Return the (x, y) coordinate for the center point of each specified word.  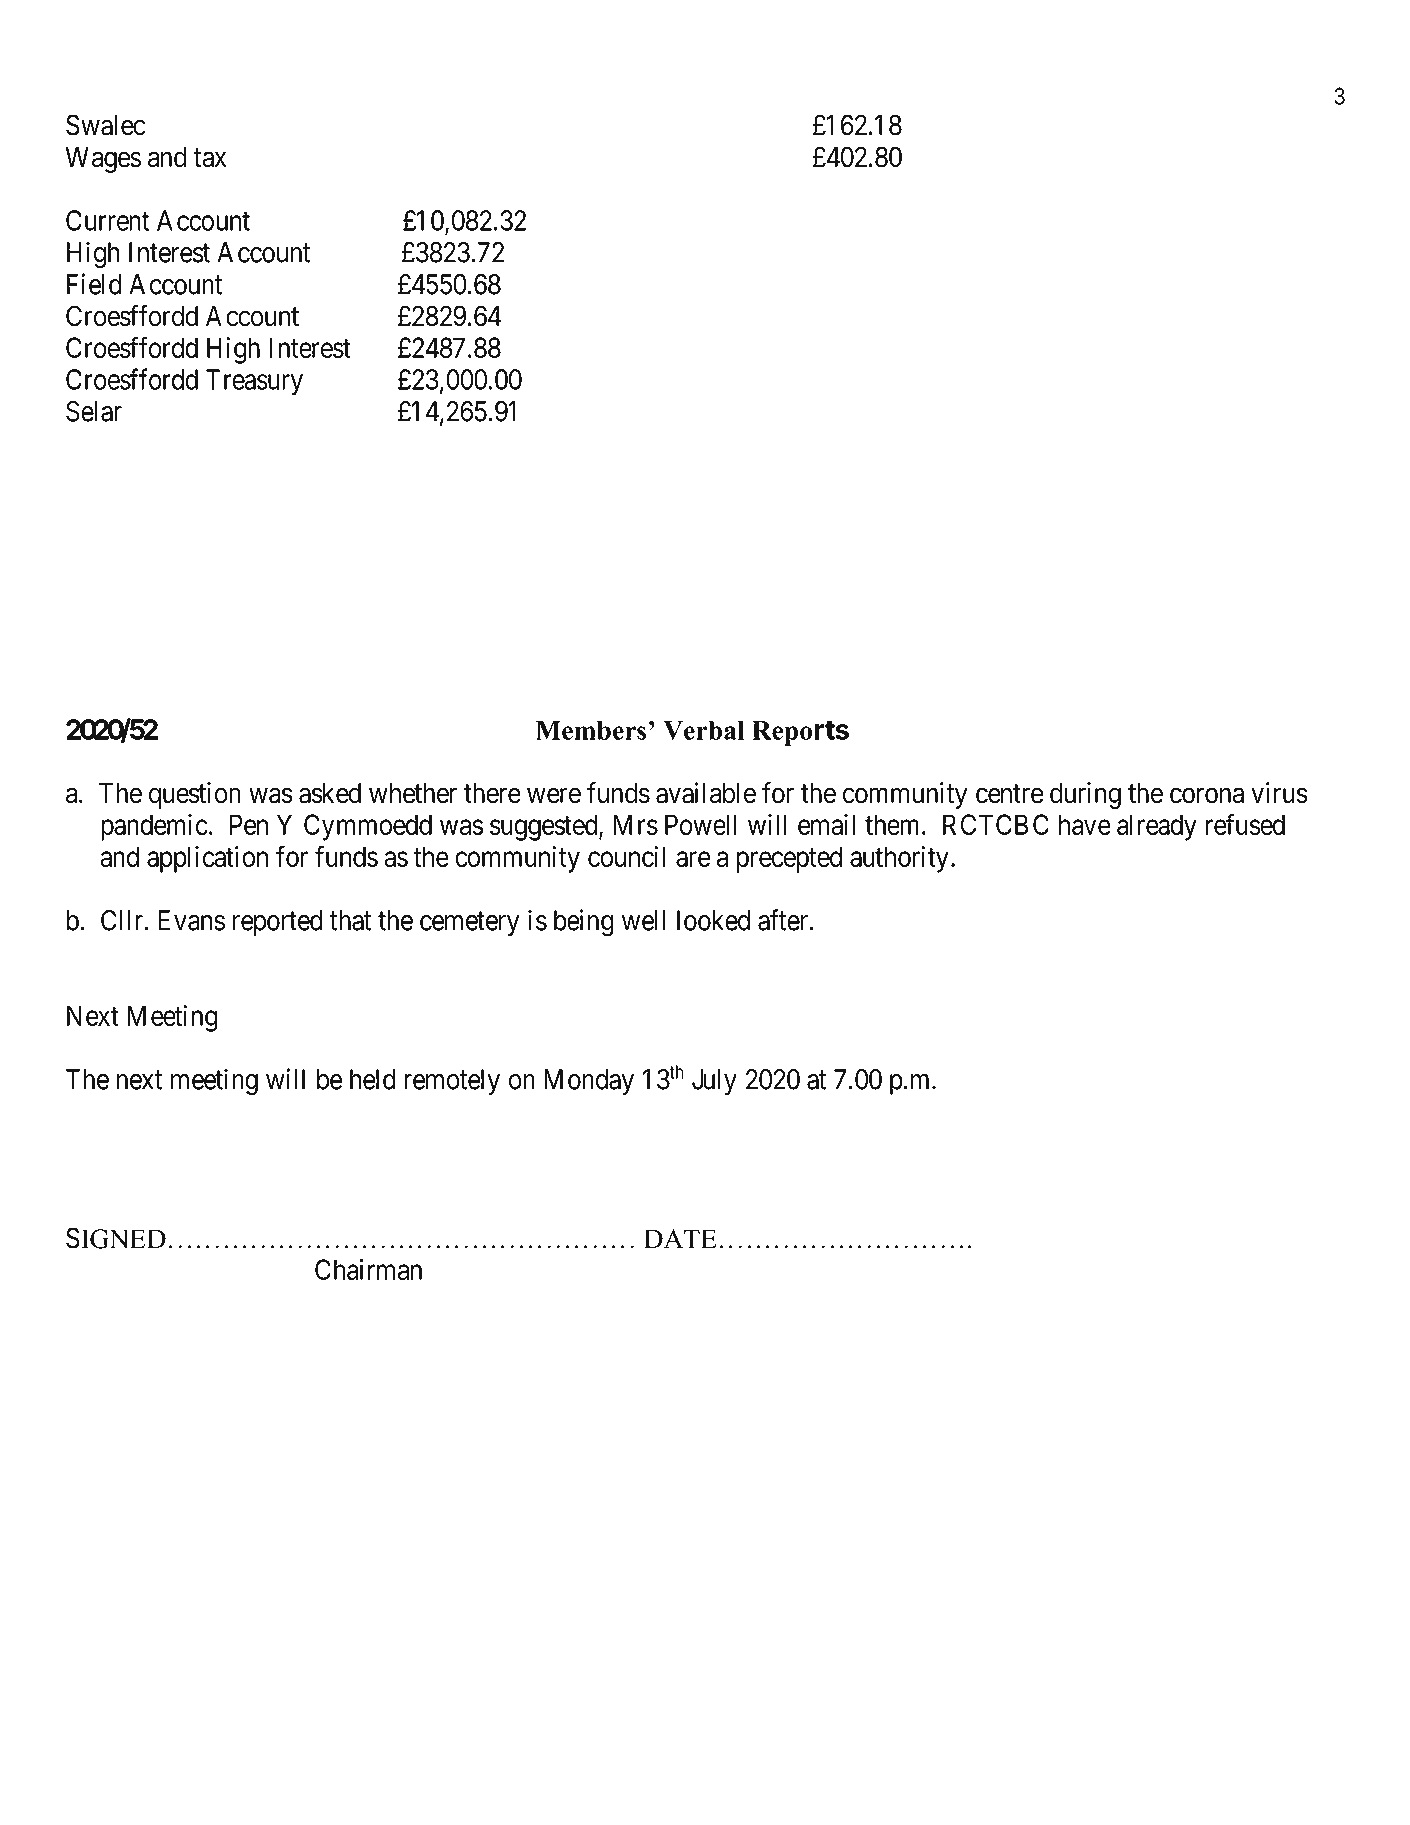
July (714, 1082)
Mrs (636, 824)
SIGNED (116, 1238)
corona (1207, 796)
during (1085, 795)
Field (94, 284)
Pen (249, 824)
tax (210, 158)
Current (107, 220)
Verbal (704, 730)
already (1157, 827)
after (784, 920)
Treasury (254, 382)
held (373, 1079)
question (195, 795)
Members (591, 730)
